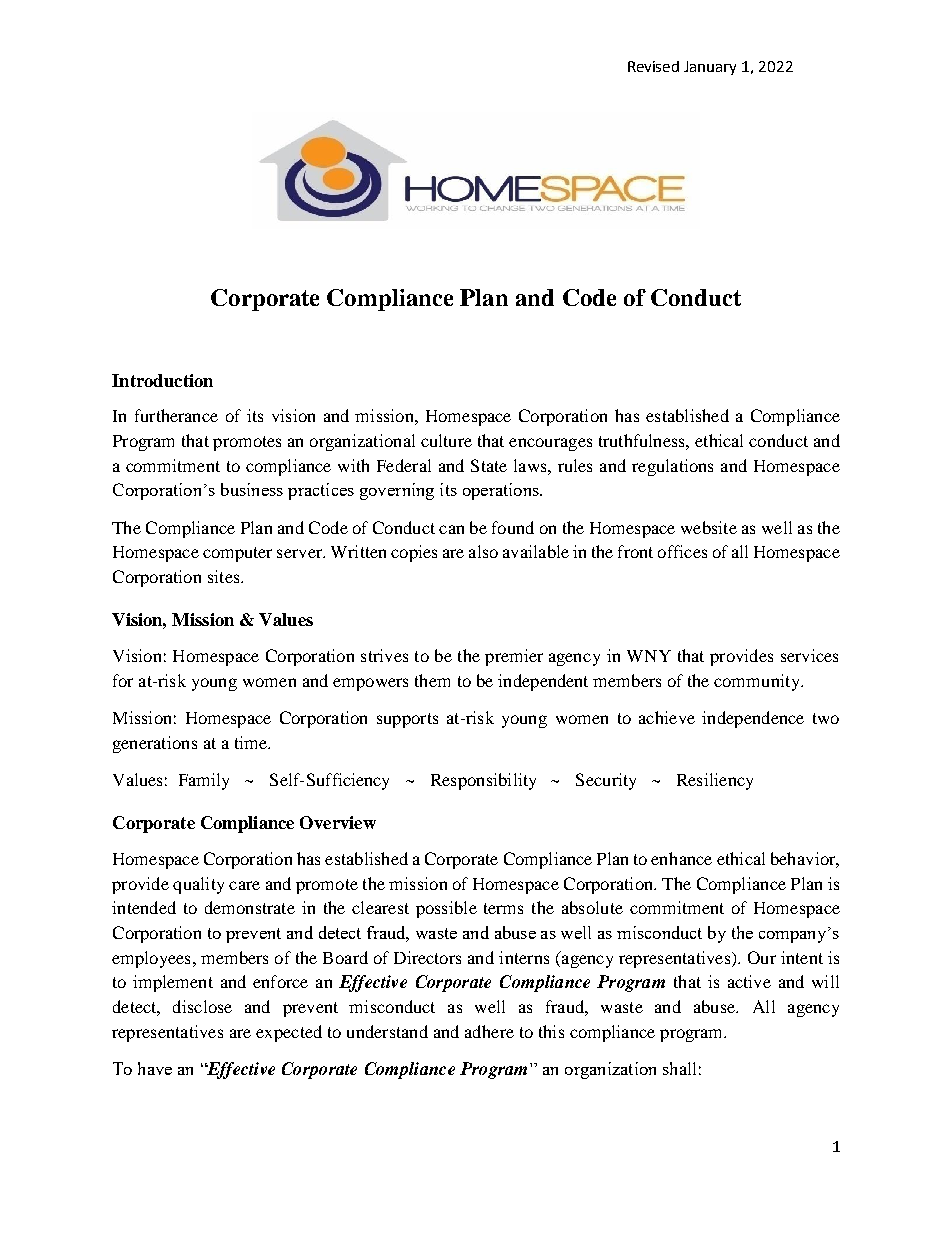 Image resolution: width=952 pixels, height=1233 pixels. I want to click on shall, so click(679, 1068).
